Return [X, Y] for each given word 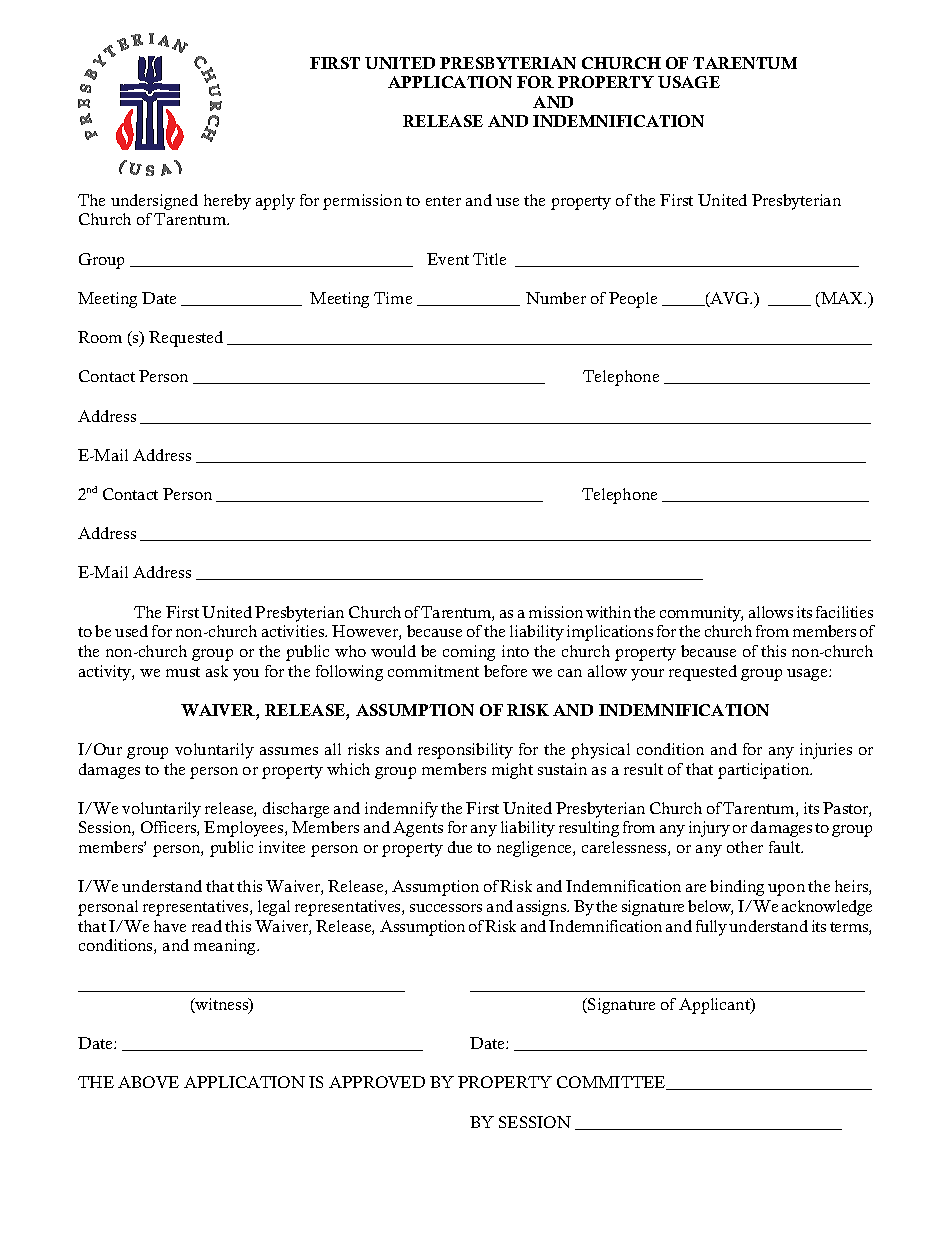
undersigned [154, 202]
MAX [842, 299]
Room [100, 337]
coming [469, 653]
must [183, 672]
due [460, 847]
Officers [169, 828]
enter [443, 201]
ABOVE [148, 1082]
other [745, 847]
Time [393, 298]
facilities [844, 612]
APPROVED [377, 1082]
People [633, 300]
